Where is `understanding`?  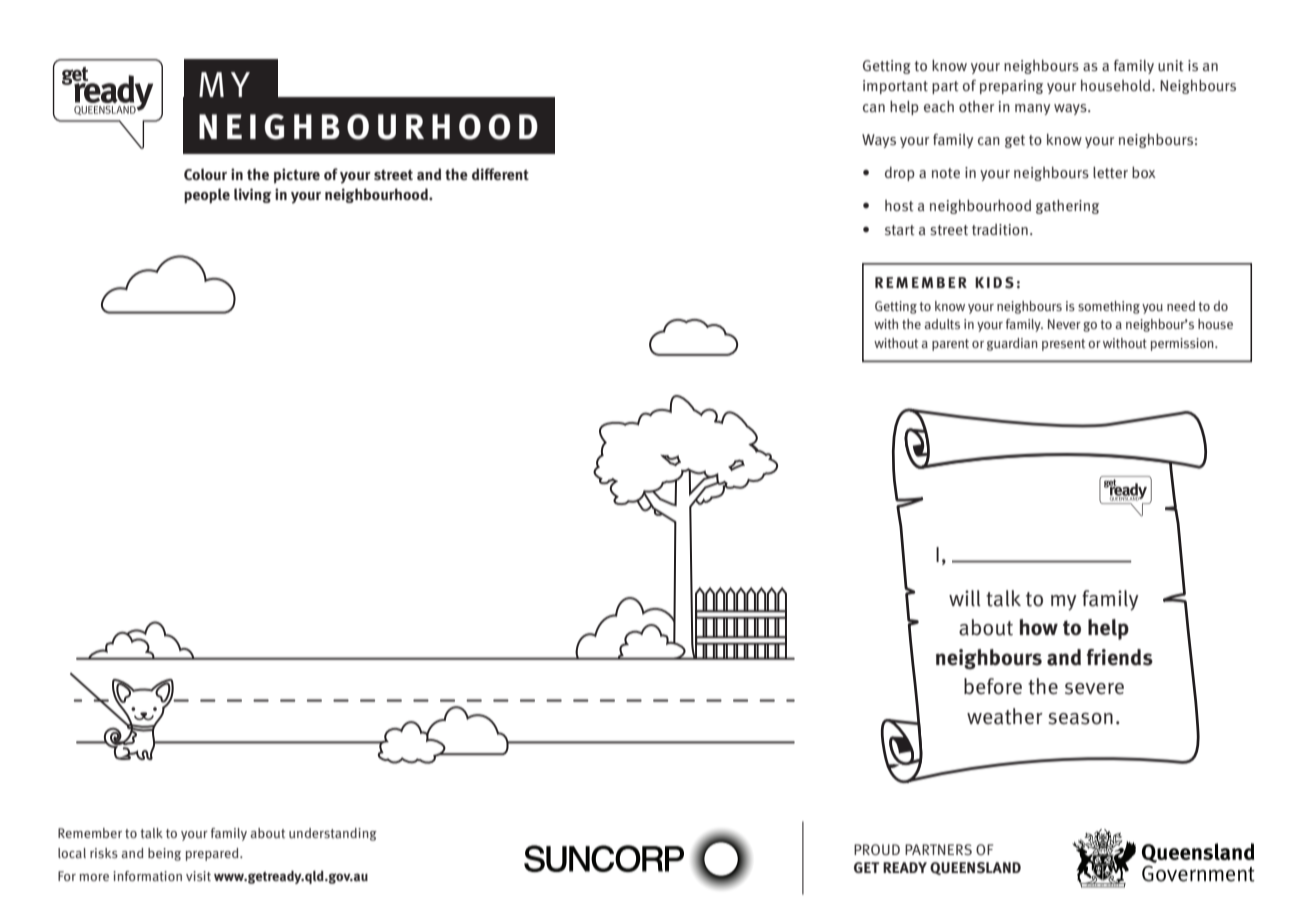 understanding is located at coordinates (333, 834).
